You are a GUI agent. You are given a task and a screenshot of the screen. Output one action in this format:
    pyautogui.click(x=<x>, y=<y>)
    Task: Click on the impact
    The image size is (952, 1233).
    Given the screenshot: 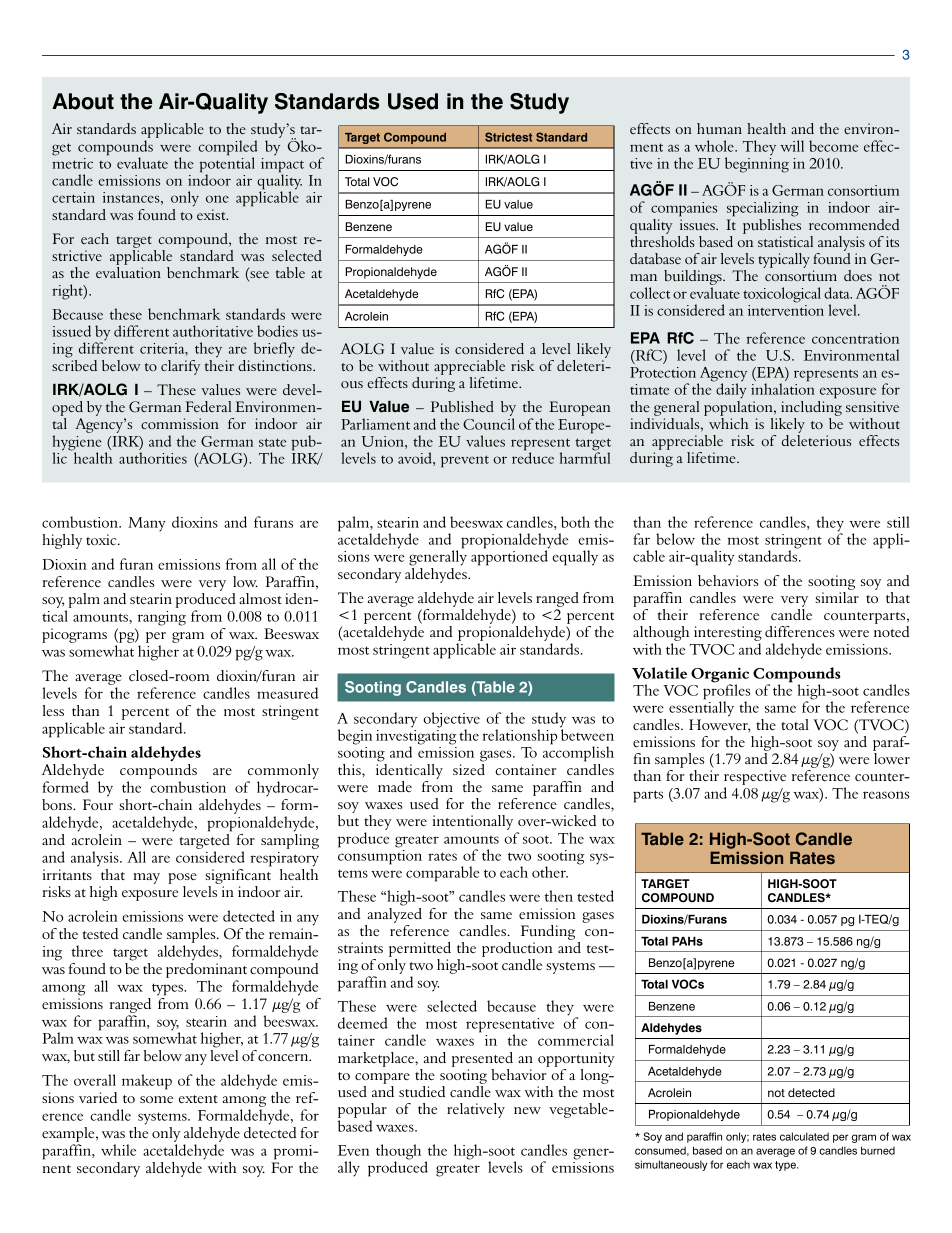 What is the action you would take?
    pyautogui.click(x=282, y=166)
